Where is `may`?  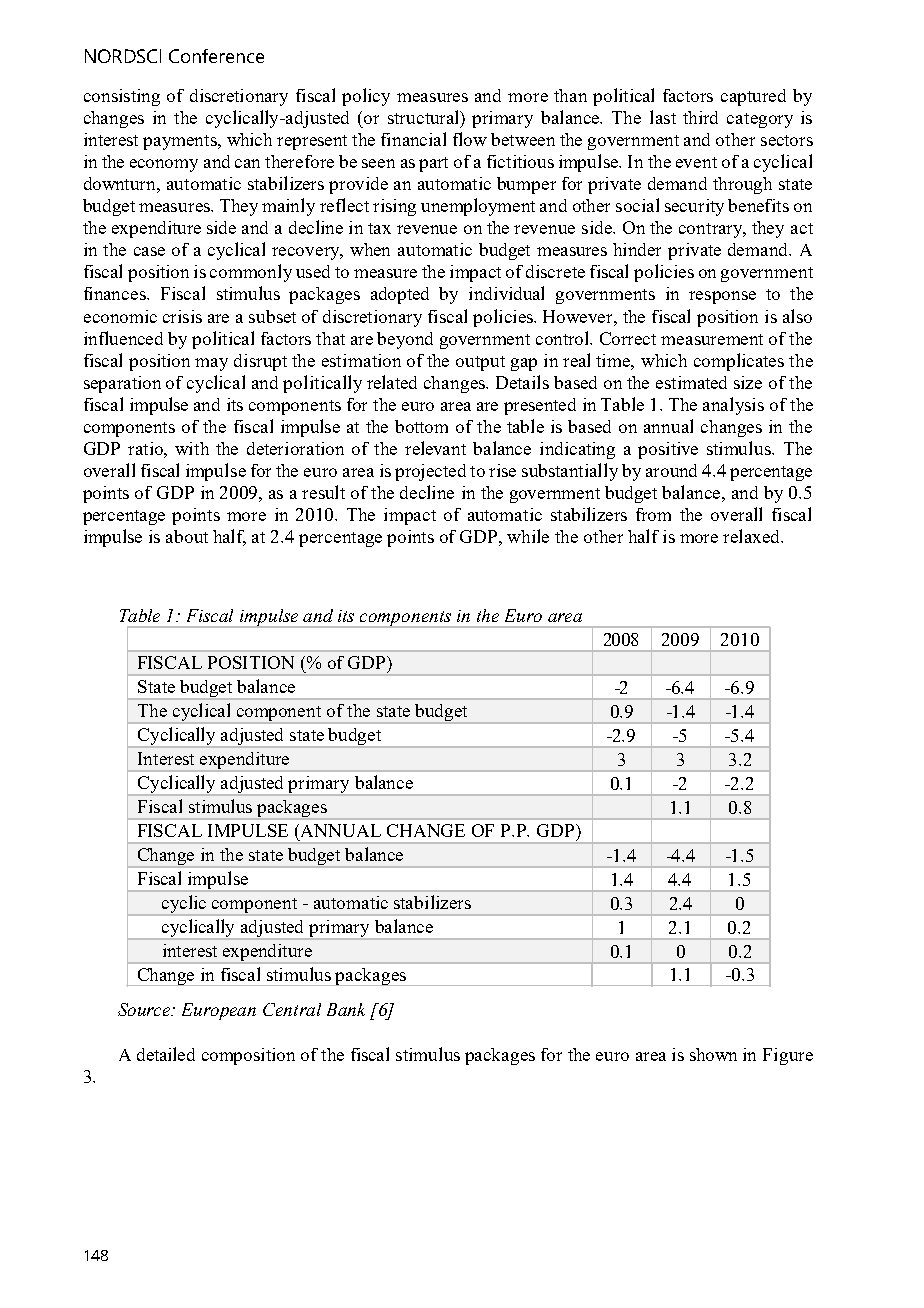
may is located at coordinates (211, 364).
